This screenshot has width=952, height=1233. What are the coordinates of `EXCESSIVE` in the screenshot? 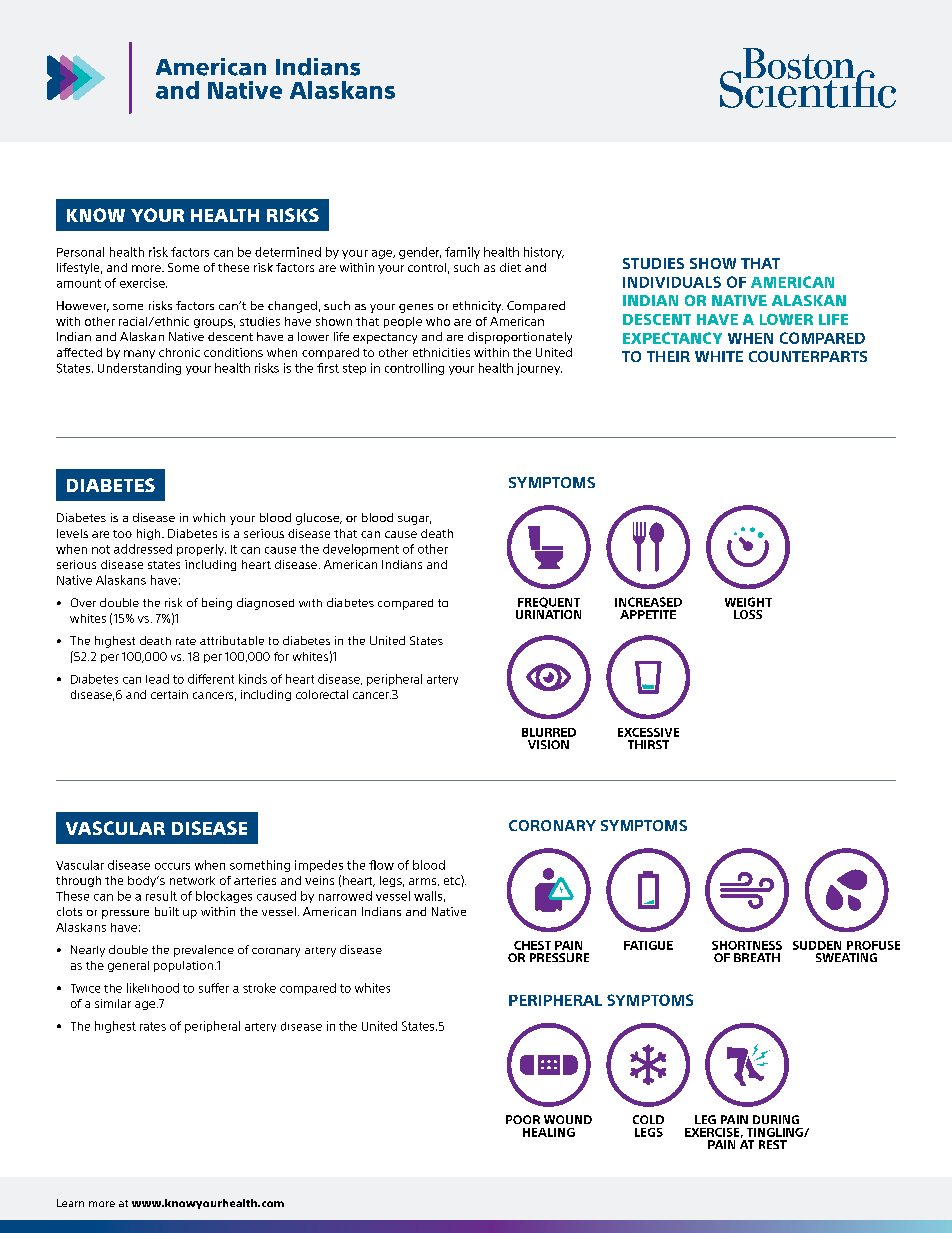 It's located at (648, 732).
